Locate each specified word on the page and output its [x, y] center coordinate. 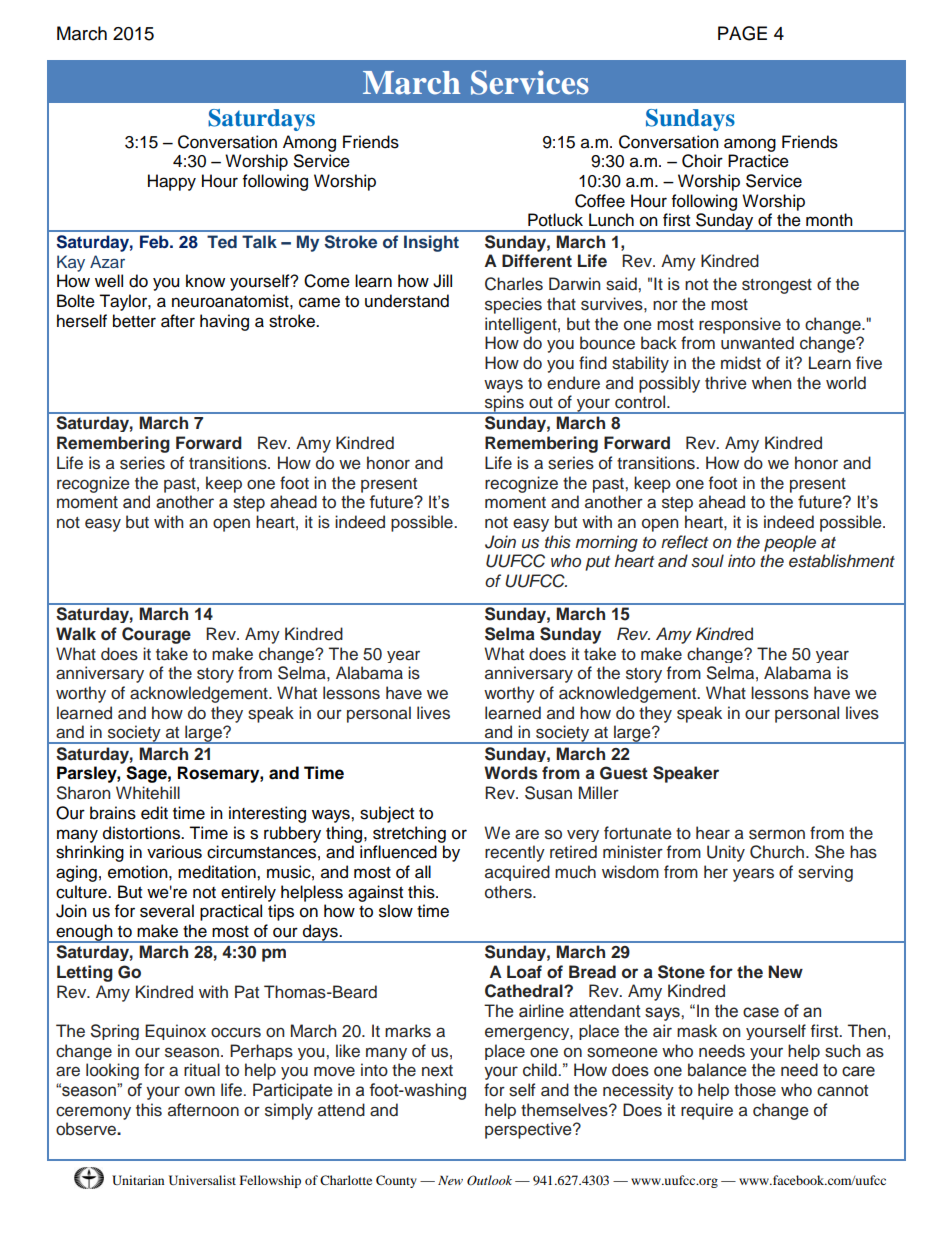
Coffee [600, 201]
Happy [172, 182]
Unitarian [138, 1180]
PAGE [742, 33]
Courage [156, 635]
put [597, 563]
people [790, 543]
